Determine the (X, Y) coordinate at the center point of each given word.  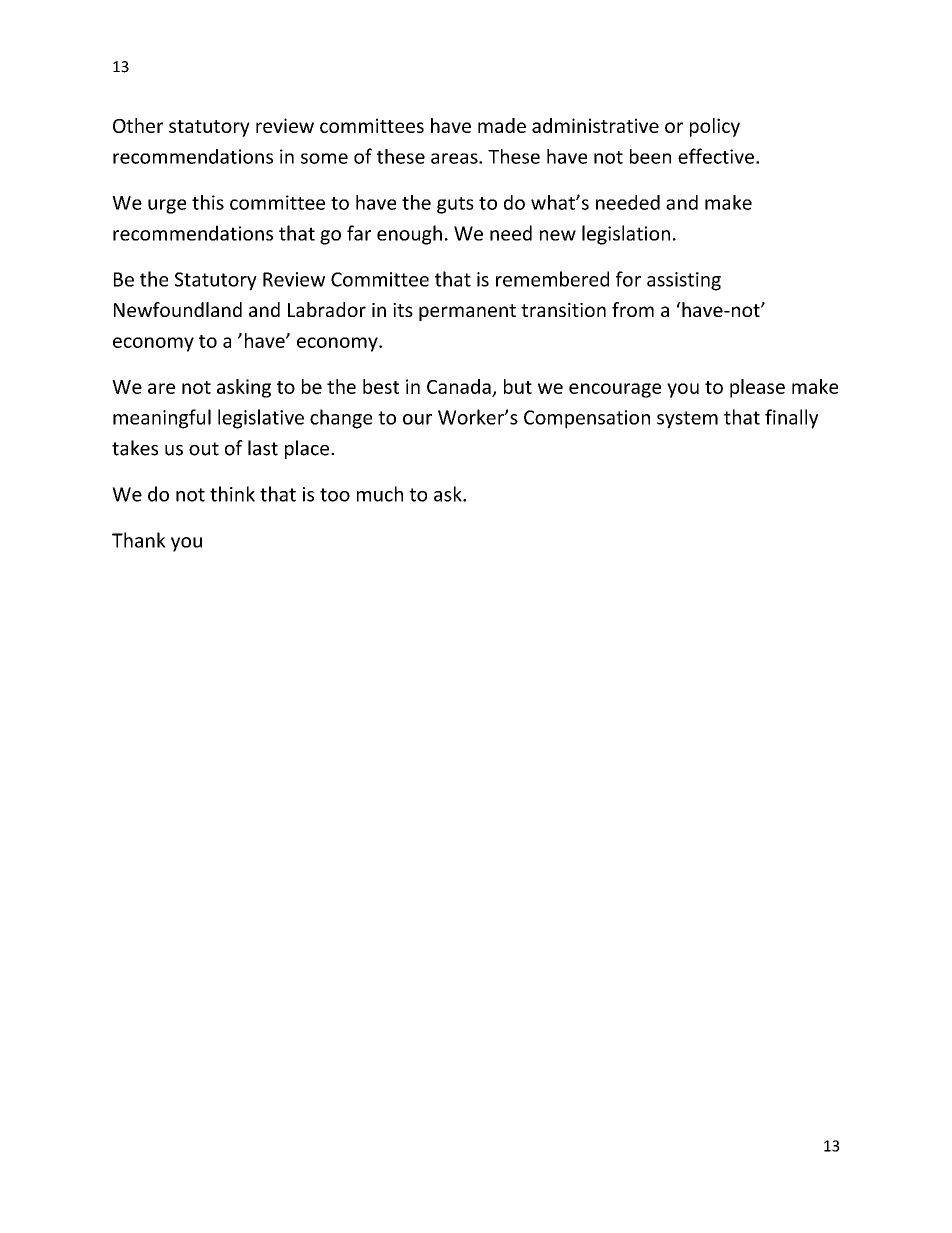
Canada (459, 386)
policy (715, 127)
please (757, 388)
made (502, 125)
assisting (684, 281)
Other (138, 125)
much (380, 494)
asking (244, 388)
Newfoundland (178, 309)
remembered (552, 279)
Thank (139, 540)
